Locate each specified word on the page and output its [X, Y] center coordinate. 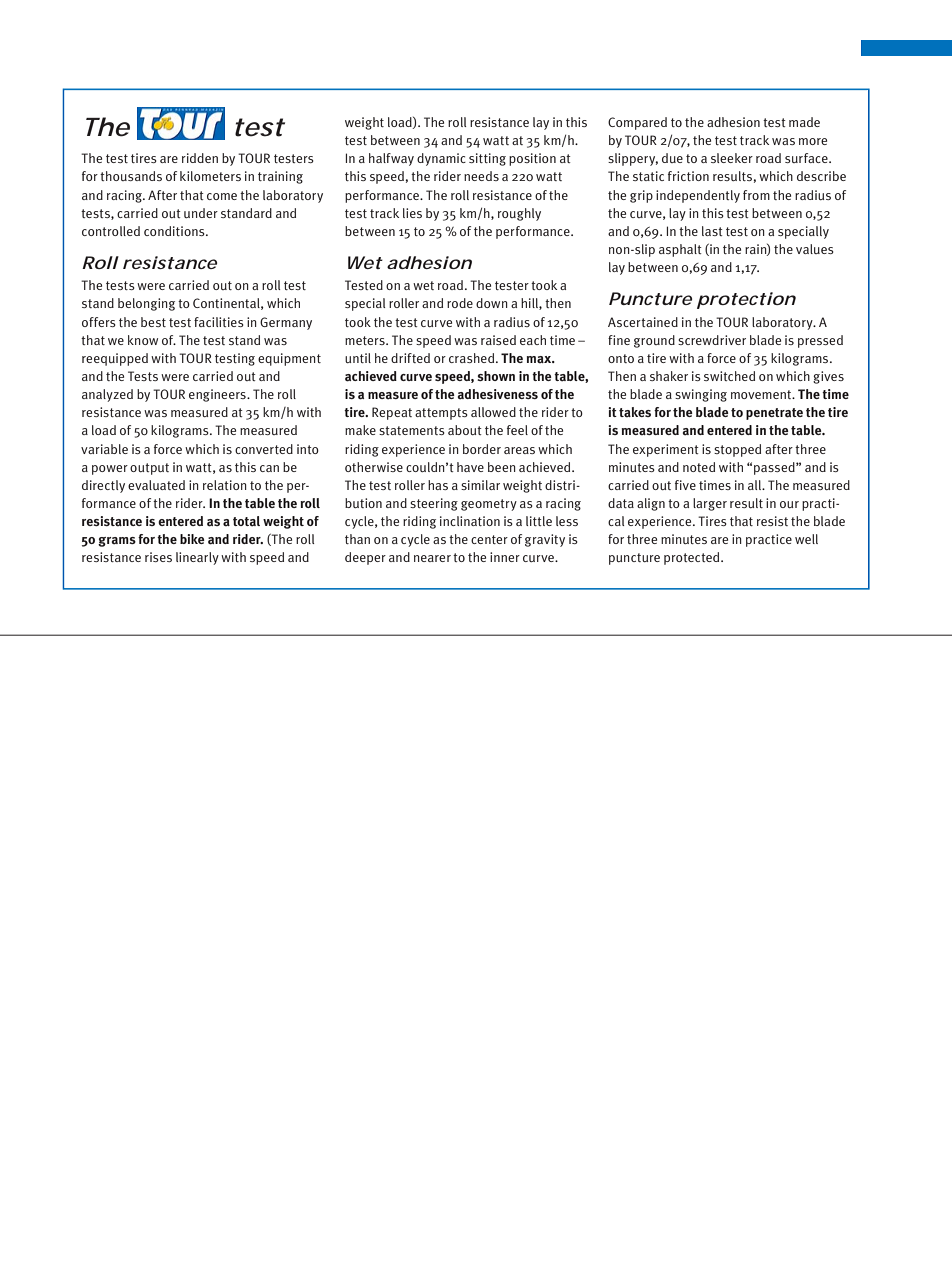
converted [264, 449]
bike [192, 539]
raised [498, 340]
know [143, 340]
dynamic [441, 159]
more [813, 141]
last [712, 231]
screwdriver [712, 340]
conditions [175, 231]
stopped [737, 450]
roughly [519, 214]
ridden [200, 158]
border [482, 449]
